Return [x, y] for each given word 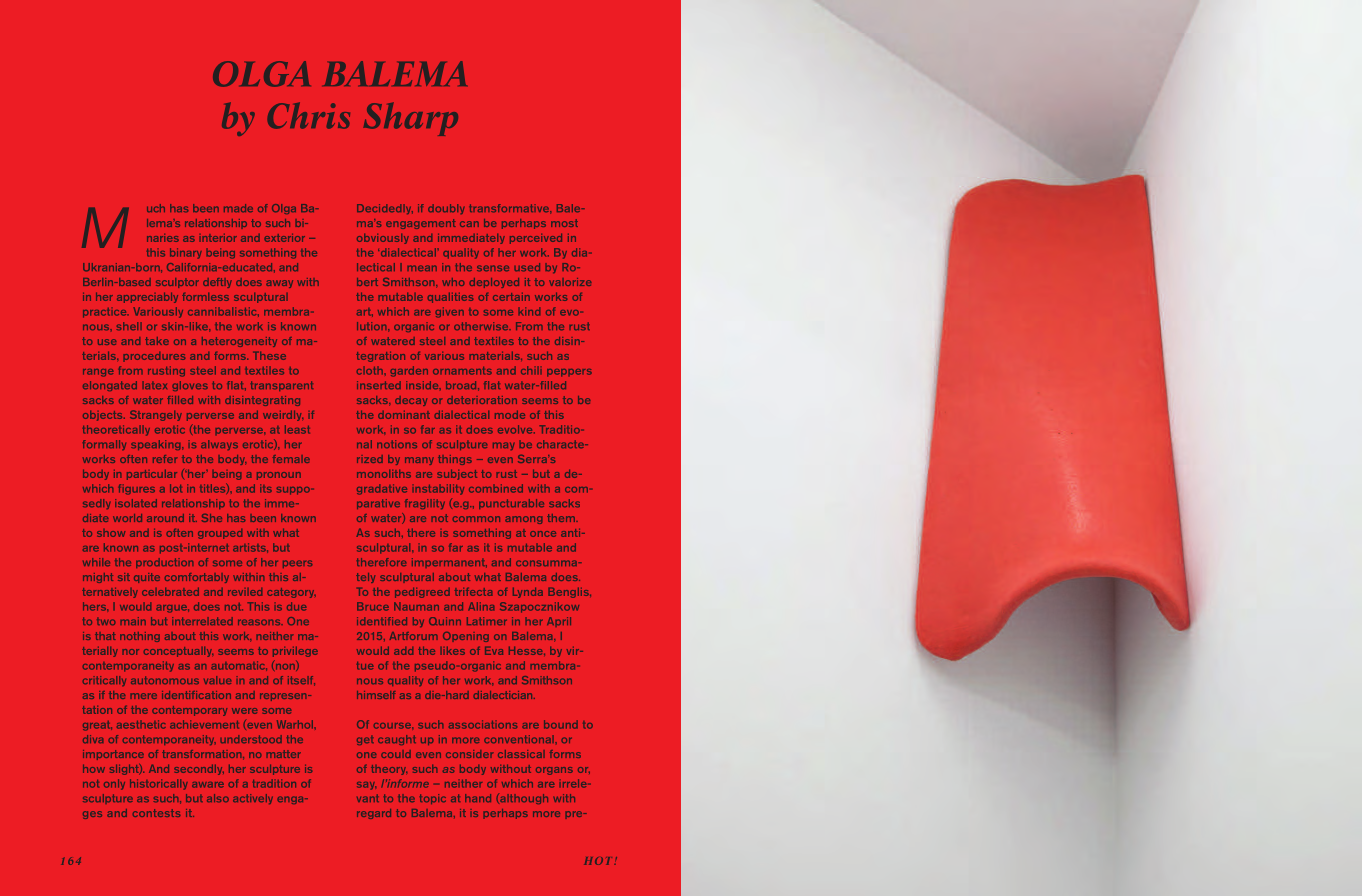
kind [529, 311]
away [279, 284]
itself [301, 681]
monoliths [384, 474]
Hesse [527, 651]
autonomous [165, 680]
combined [496, 488]
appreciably [147, 298]
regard [374, 814]
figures [136, 489]
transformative [510, 209]
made [238, 208]
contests [156, 813]
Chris [308, 115]
